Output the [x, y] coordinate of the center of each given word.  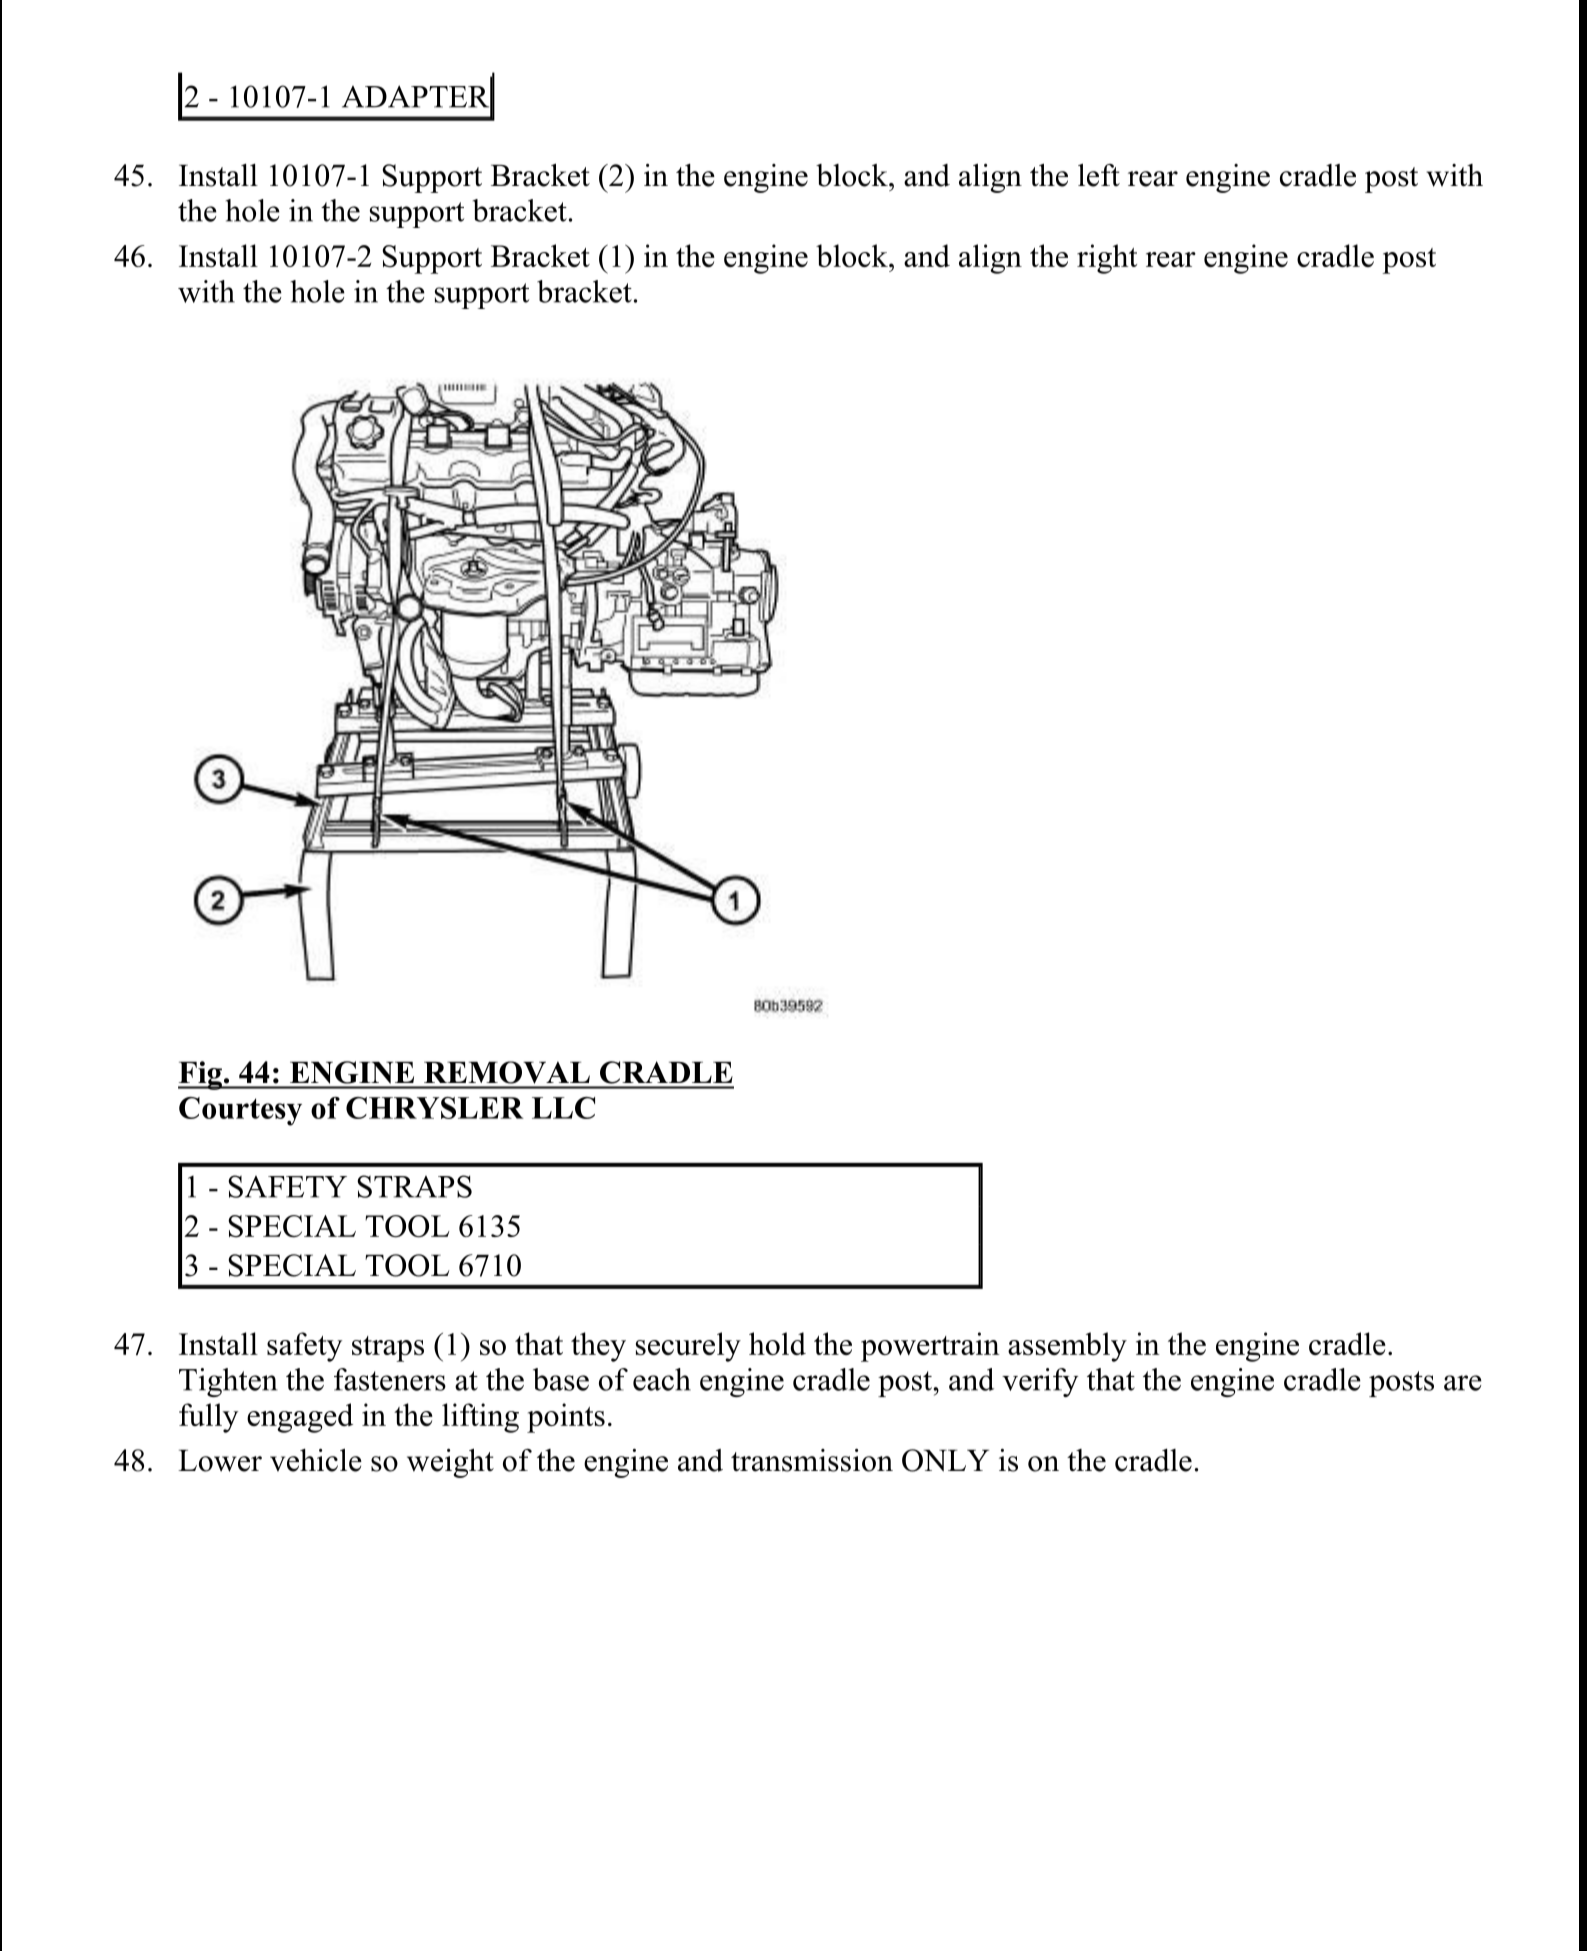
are [1463, 1383]
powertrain [930, 1347]
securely [688, 1347]
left [1099, 175]
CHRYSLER [435, 1108]
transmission [812, 1460]
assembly [1067, 1347]
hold [777, 1343]
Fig [201, 1075]
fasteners [390, 1379]
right [1107, 259]
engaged [300, 1418]
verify [1040, 1382]
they [598, 1347]
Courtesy [240, 1111]
